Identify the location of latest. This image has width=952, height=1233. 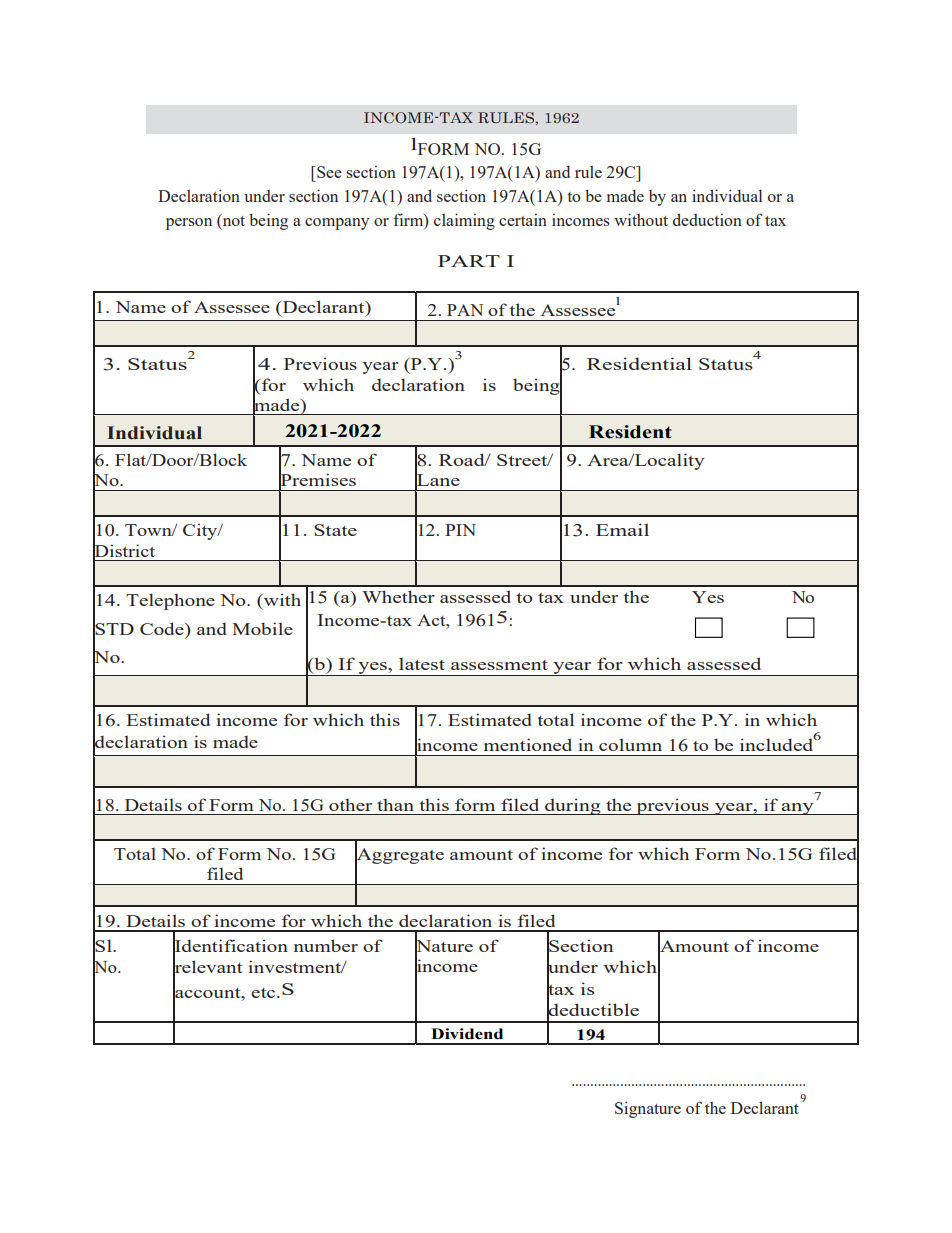
(422, 663).
